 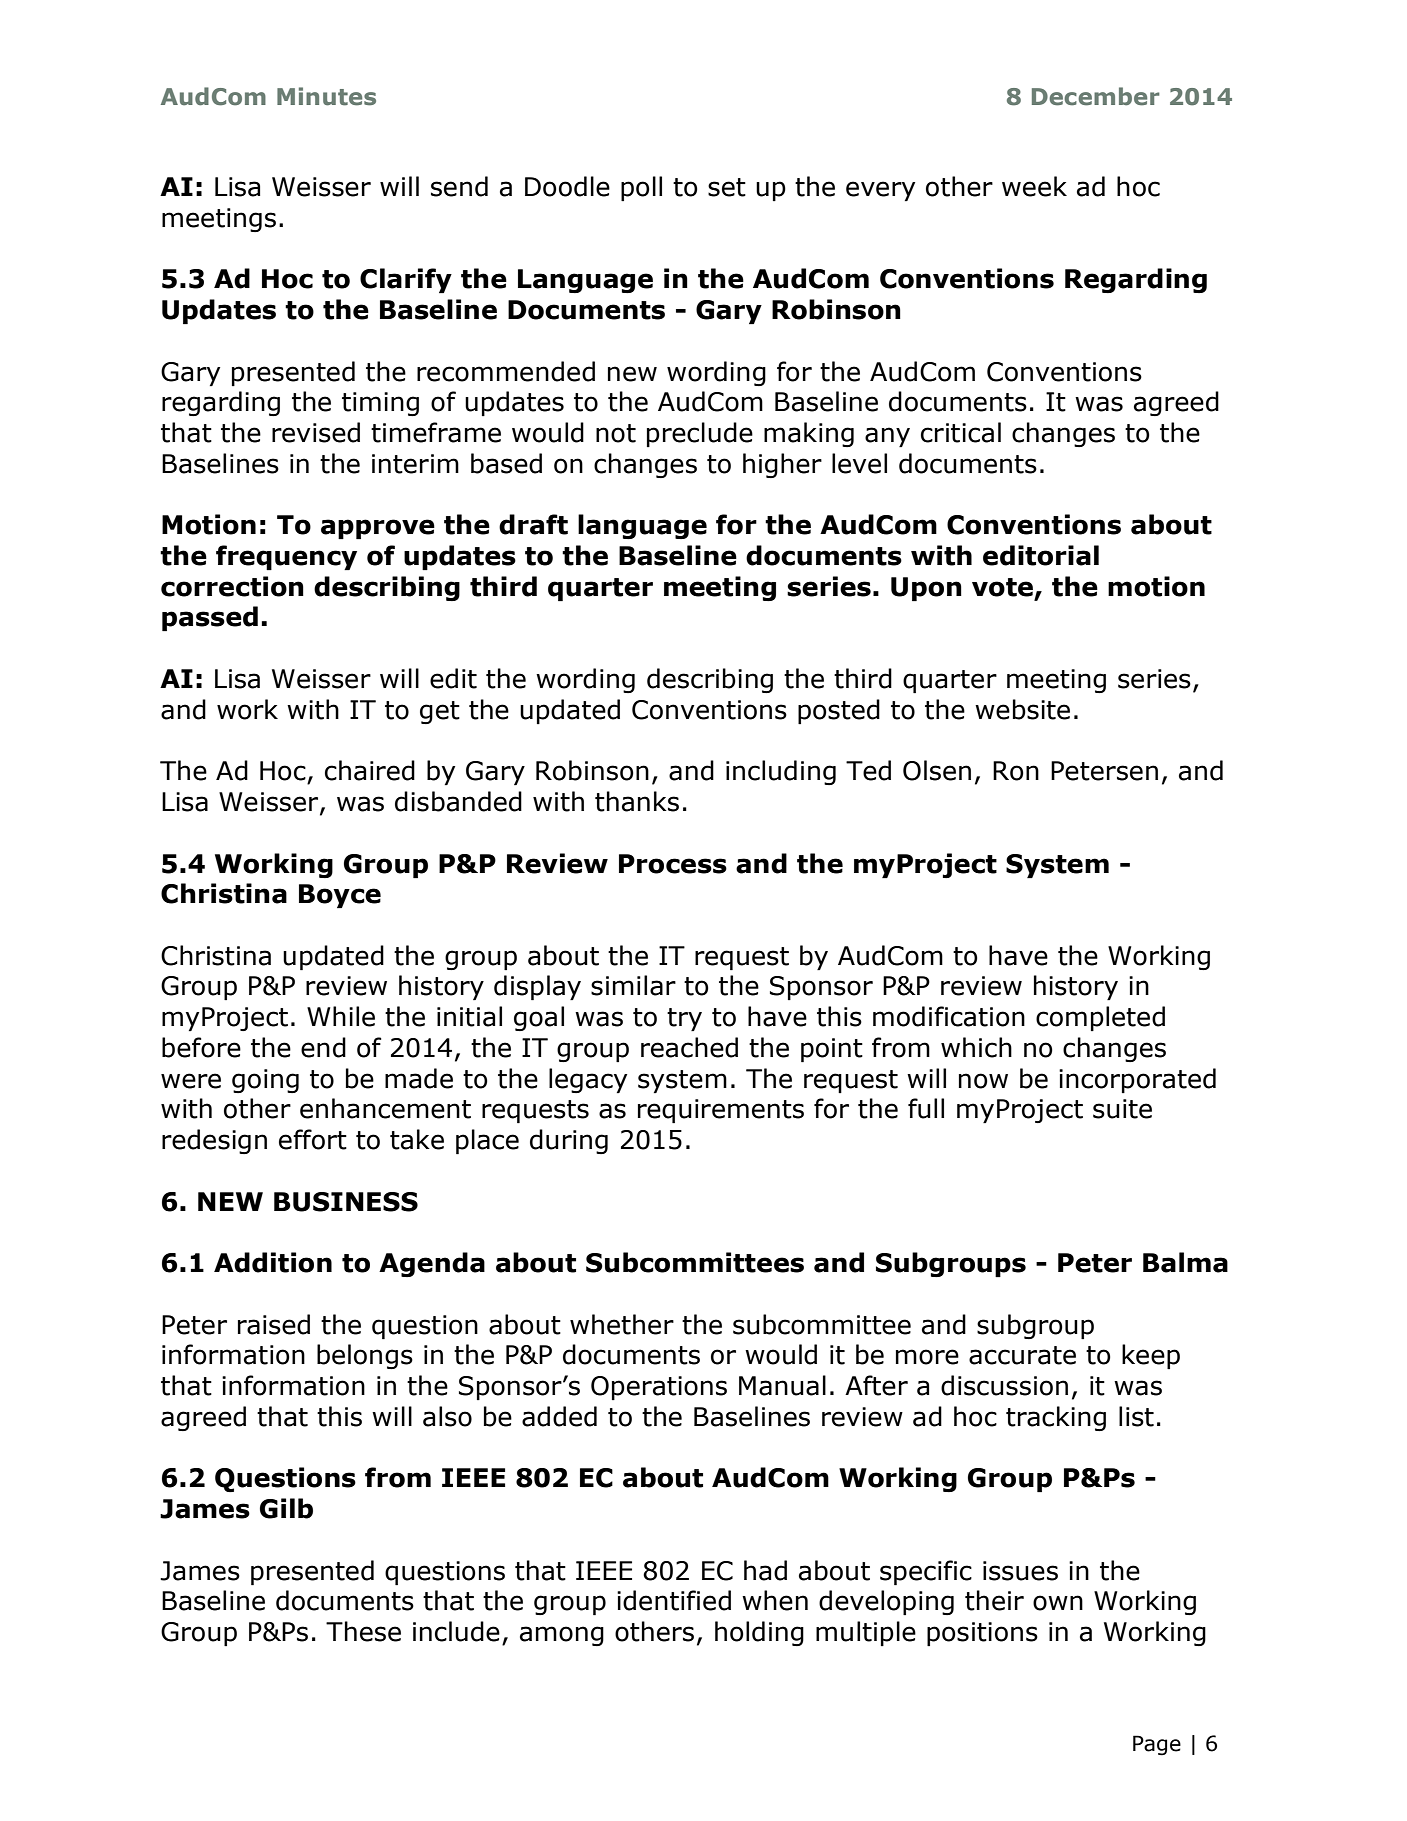 What do you see at coordinates (637, 801) in the image?
I see `thanks` at bounding box center [637, 801].
